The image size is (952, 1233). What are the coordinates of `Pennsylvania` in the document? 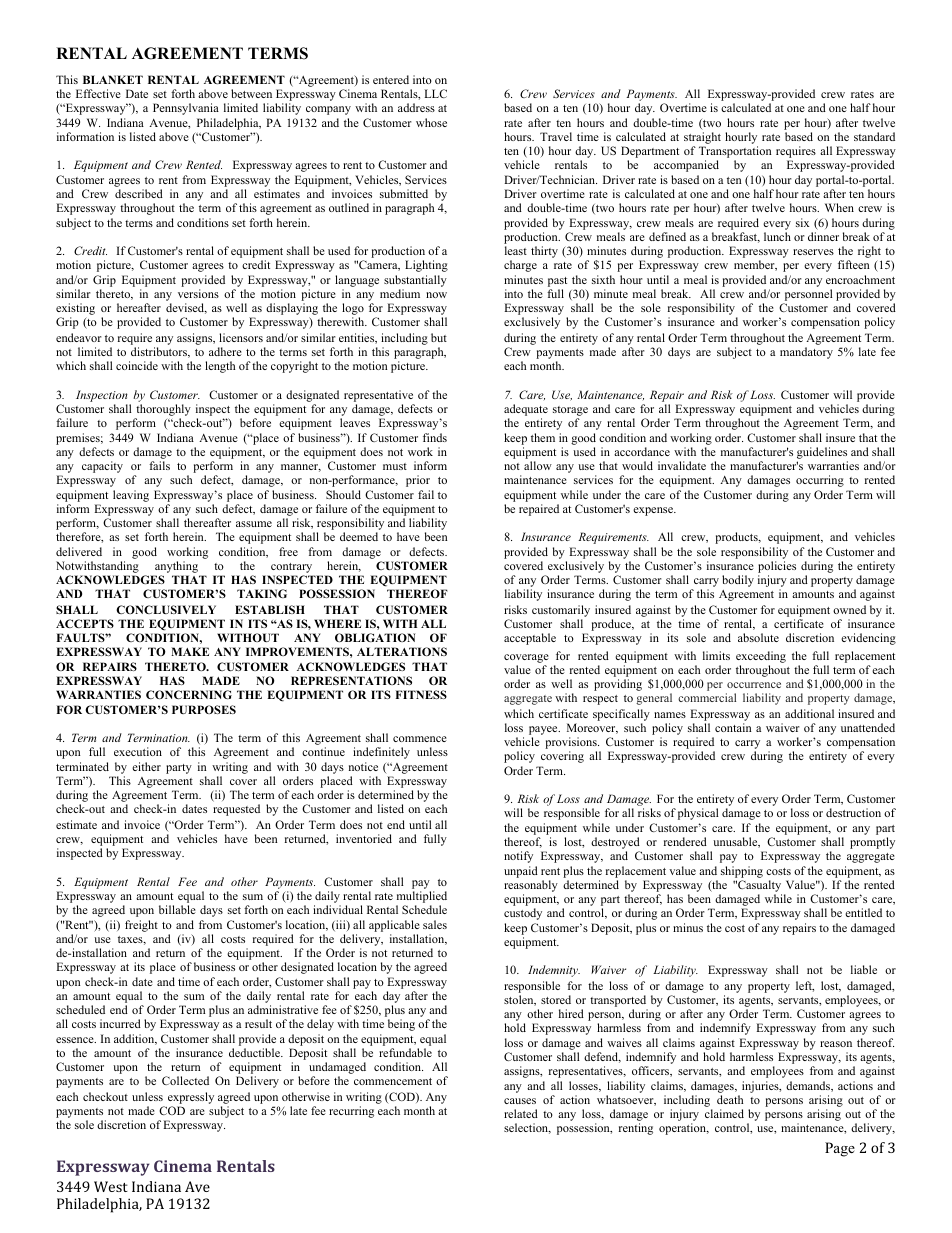 It's located at (186, 109).
